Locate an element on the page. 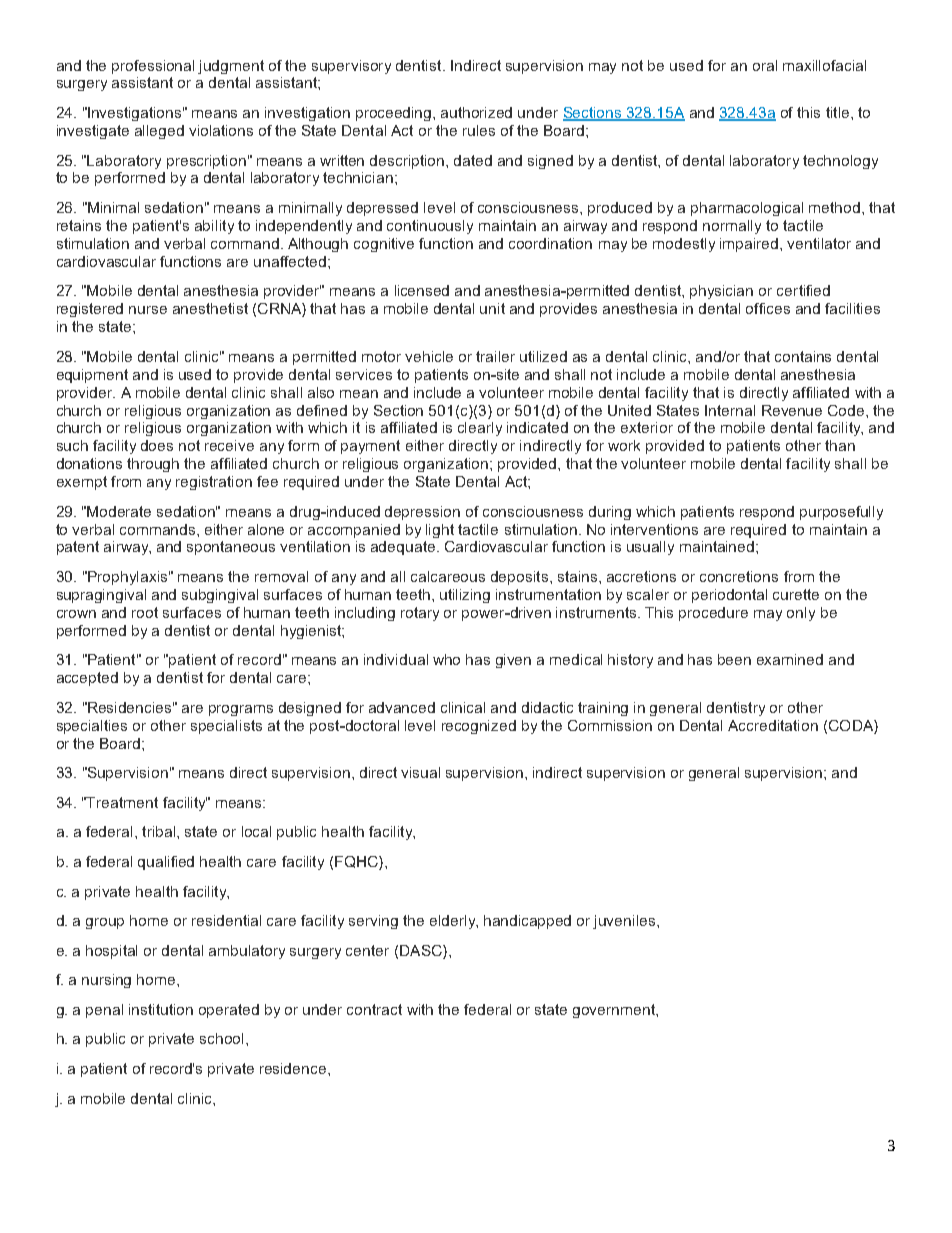  Internal is located at coordinates (730, 410).
